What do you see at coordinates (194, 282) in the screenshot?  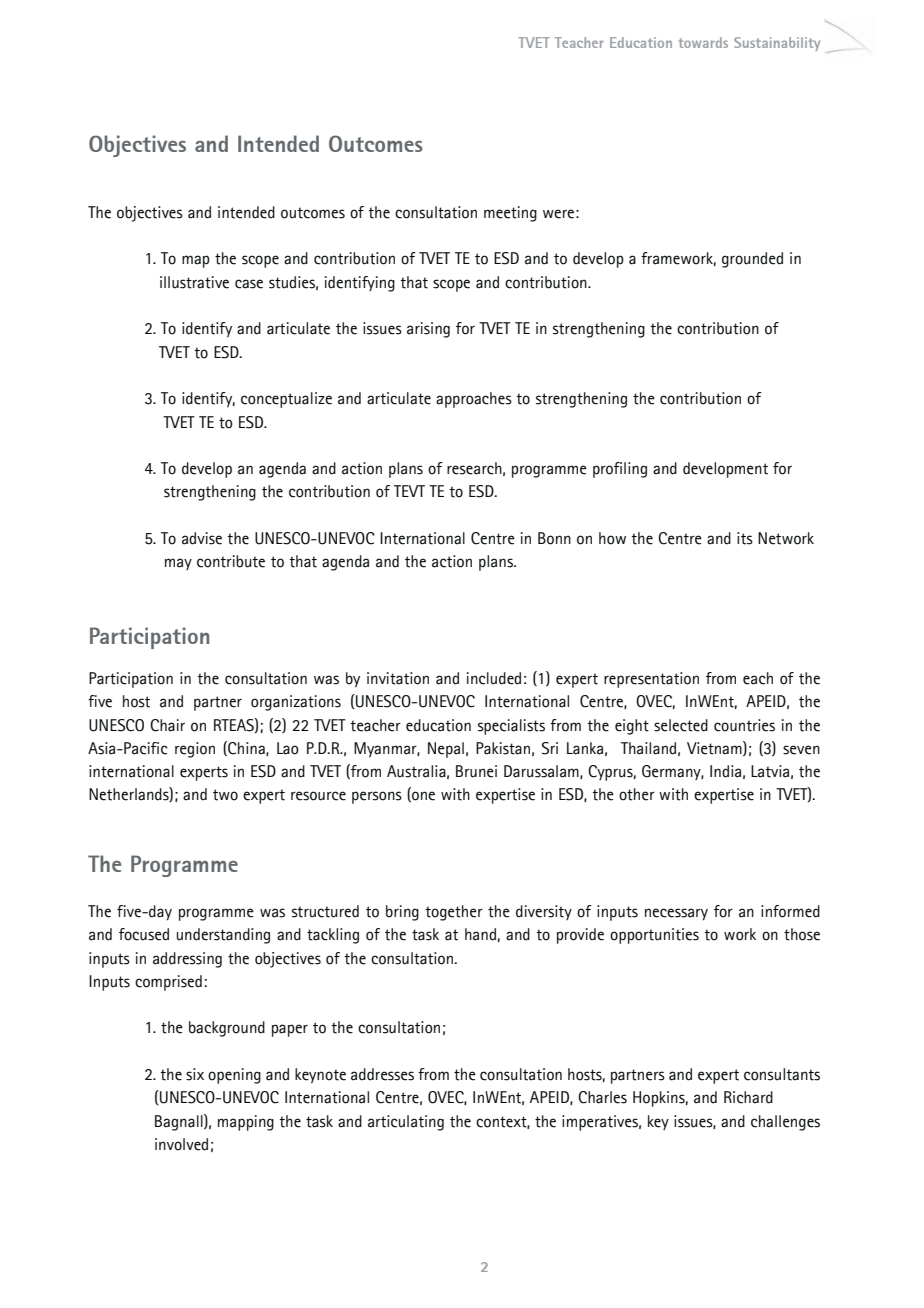 I see `illustrative` at bounding box center [194, 282].
